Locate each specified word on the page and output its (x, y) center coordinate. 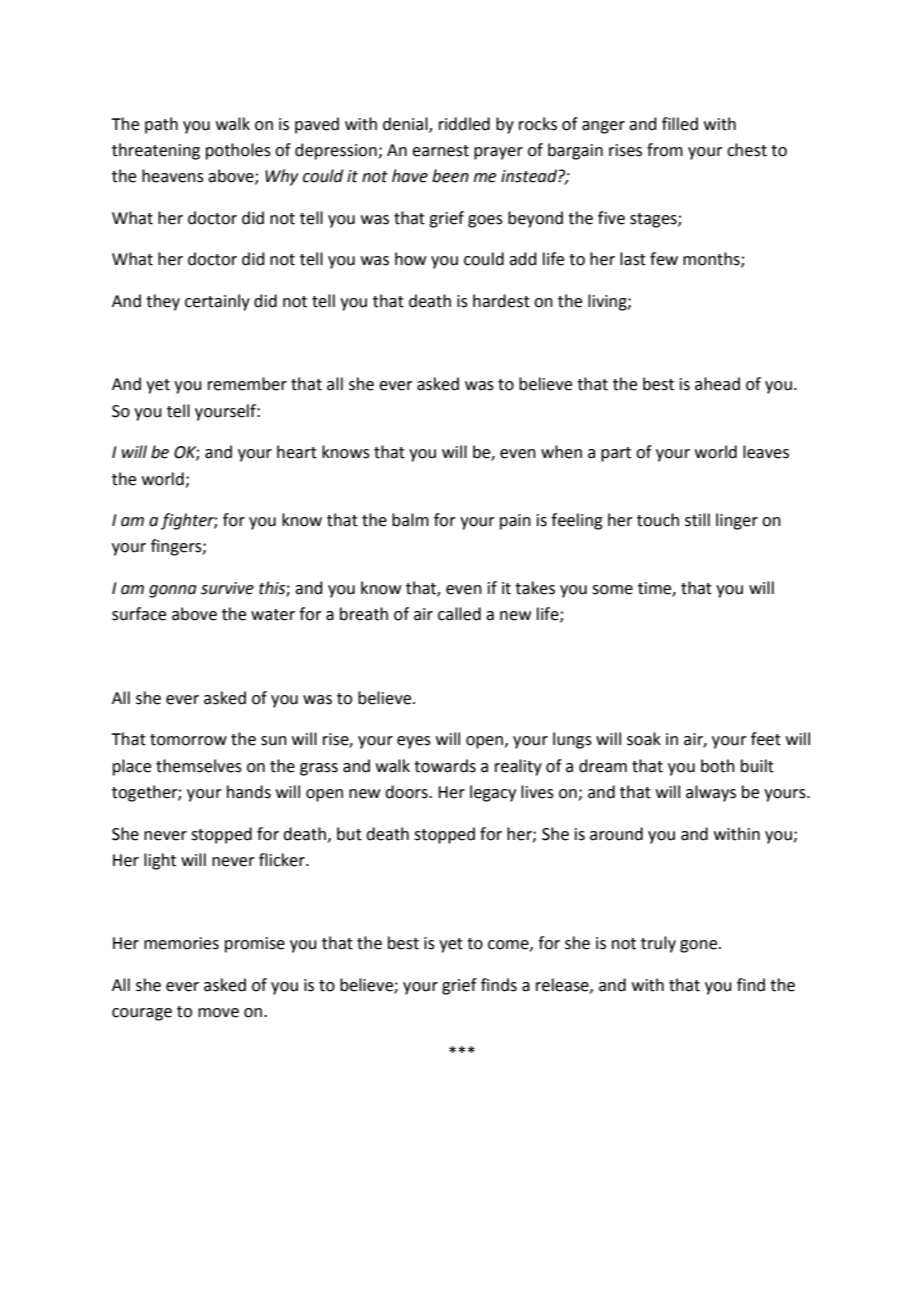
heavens (173, 176)
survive (227, 588)
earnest (440, 151)
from (665, 150)
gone (700, 946)
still (697, 520)
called (459, 614)
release (563, 985)
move (218, 1013)
